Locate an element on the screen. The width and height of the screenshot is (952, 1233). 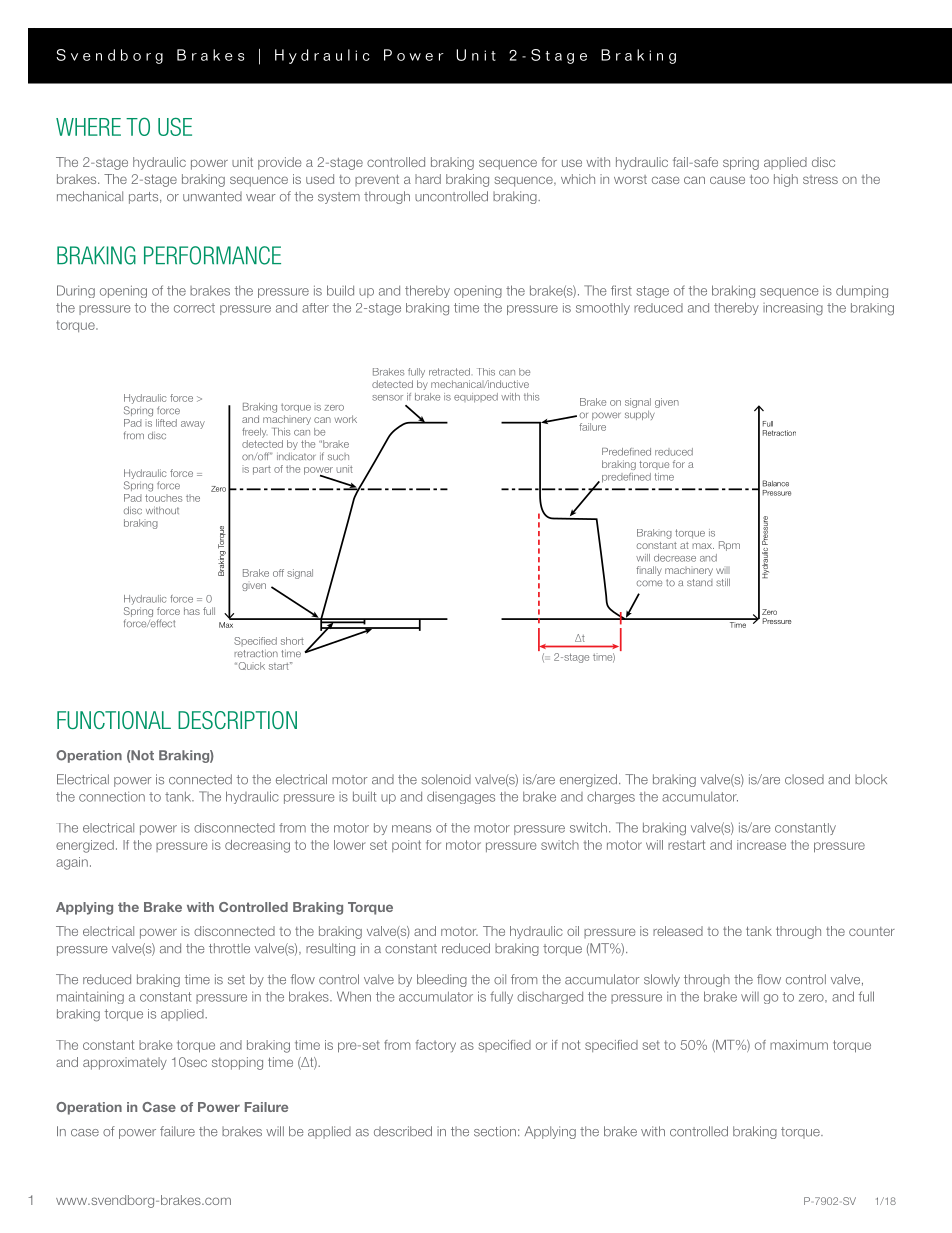
still is located at coordinates (723, 582).
